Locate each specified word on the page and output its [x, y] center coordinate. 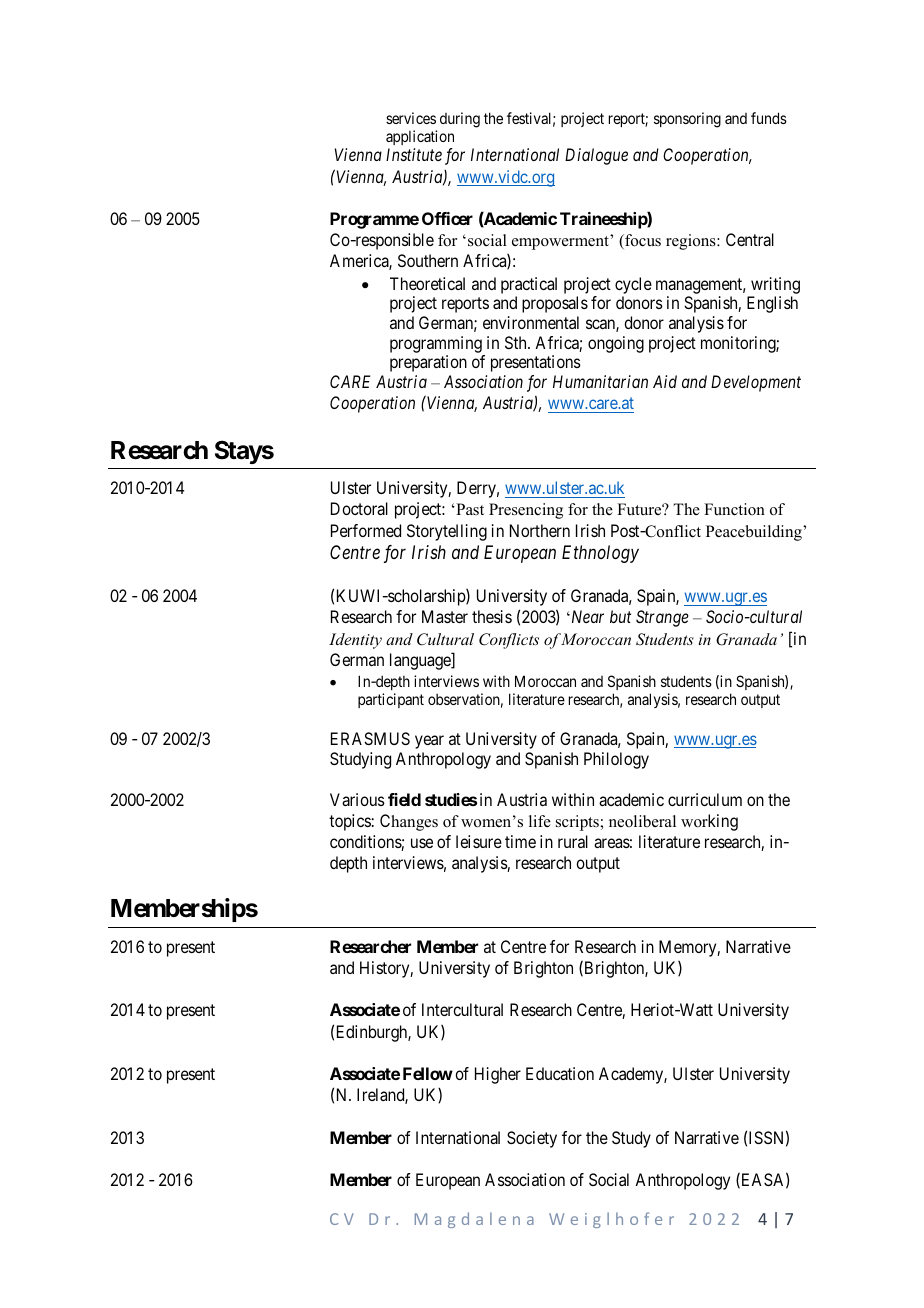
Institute [414, 154]
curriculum [705, 799]
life [540, 821]
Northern [540, 530]
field [404, 799]
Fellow [428, 1073]
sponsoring [687, 120]
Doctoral [359, 508]
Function [734, 509]
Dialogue [596, 156]
